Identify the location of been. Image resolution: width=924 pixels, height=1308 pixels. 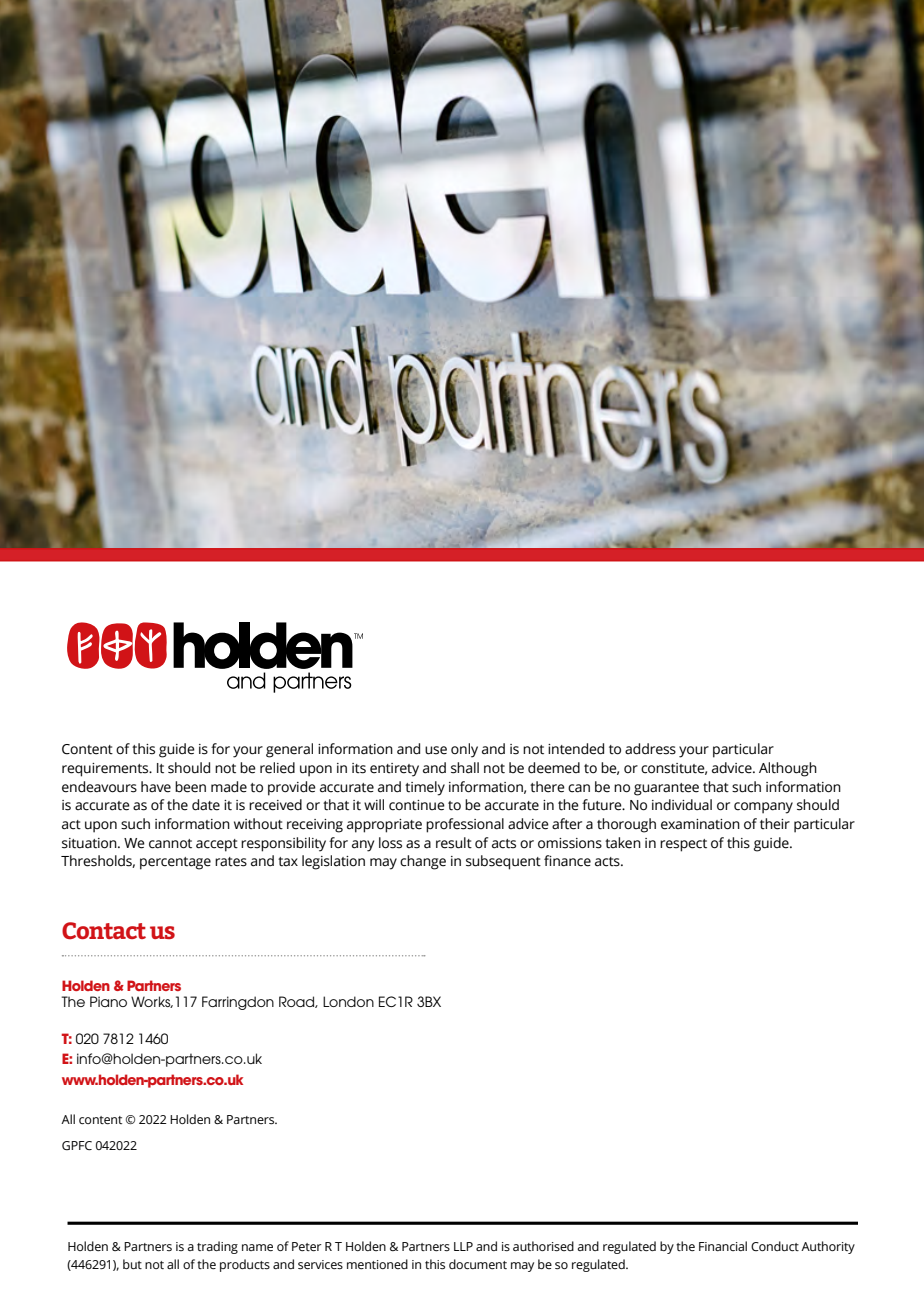
(190, 787).
